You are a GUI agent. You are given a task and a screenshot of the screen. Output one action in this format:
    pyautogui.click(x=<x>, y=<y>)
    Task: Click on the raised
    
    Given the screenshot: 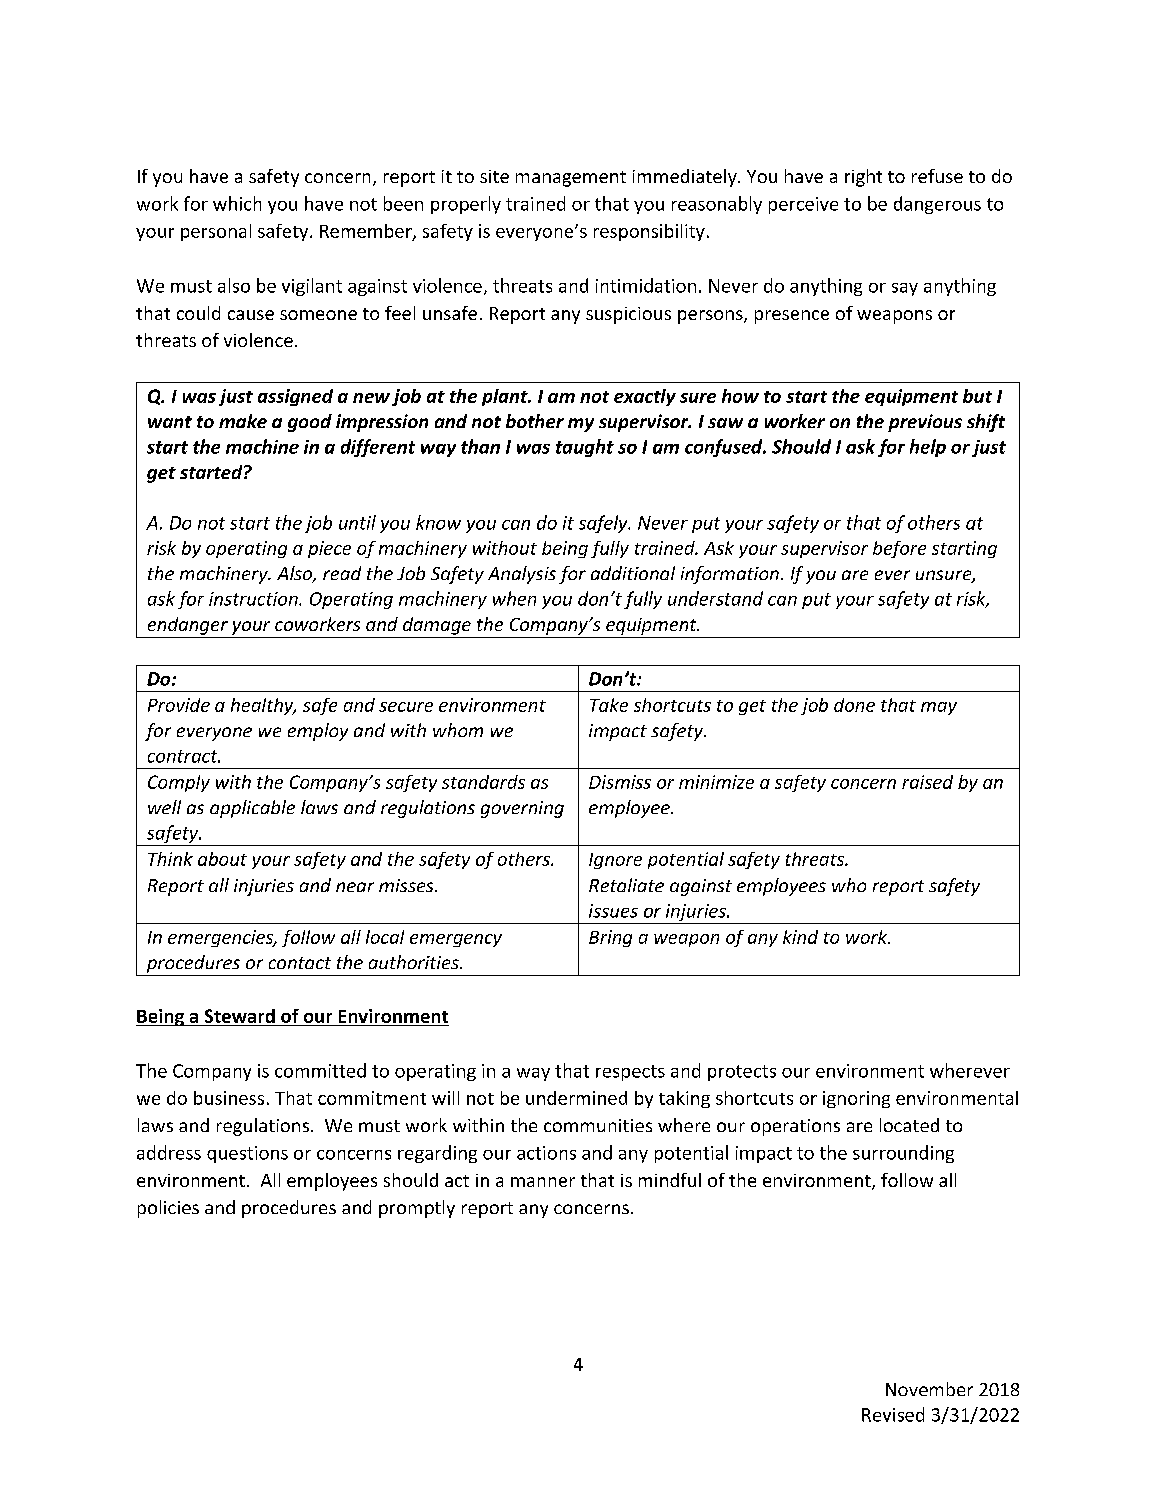 What is the action you would take?
    pyautogui.click(x=927, y=782)
